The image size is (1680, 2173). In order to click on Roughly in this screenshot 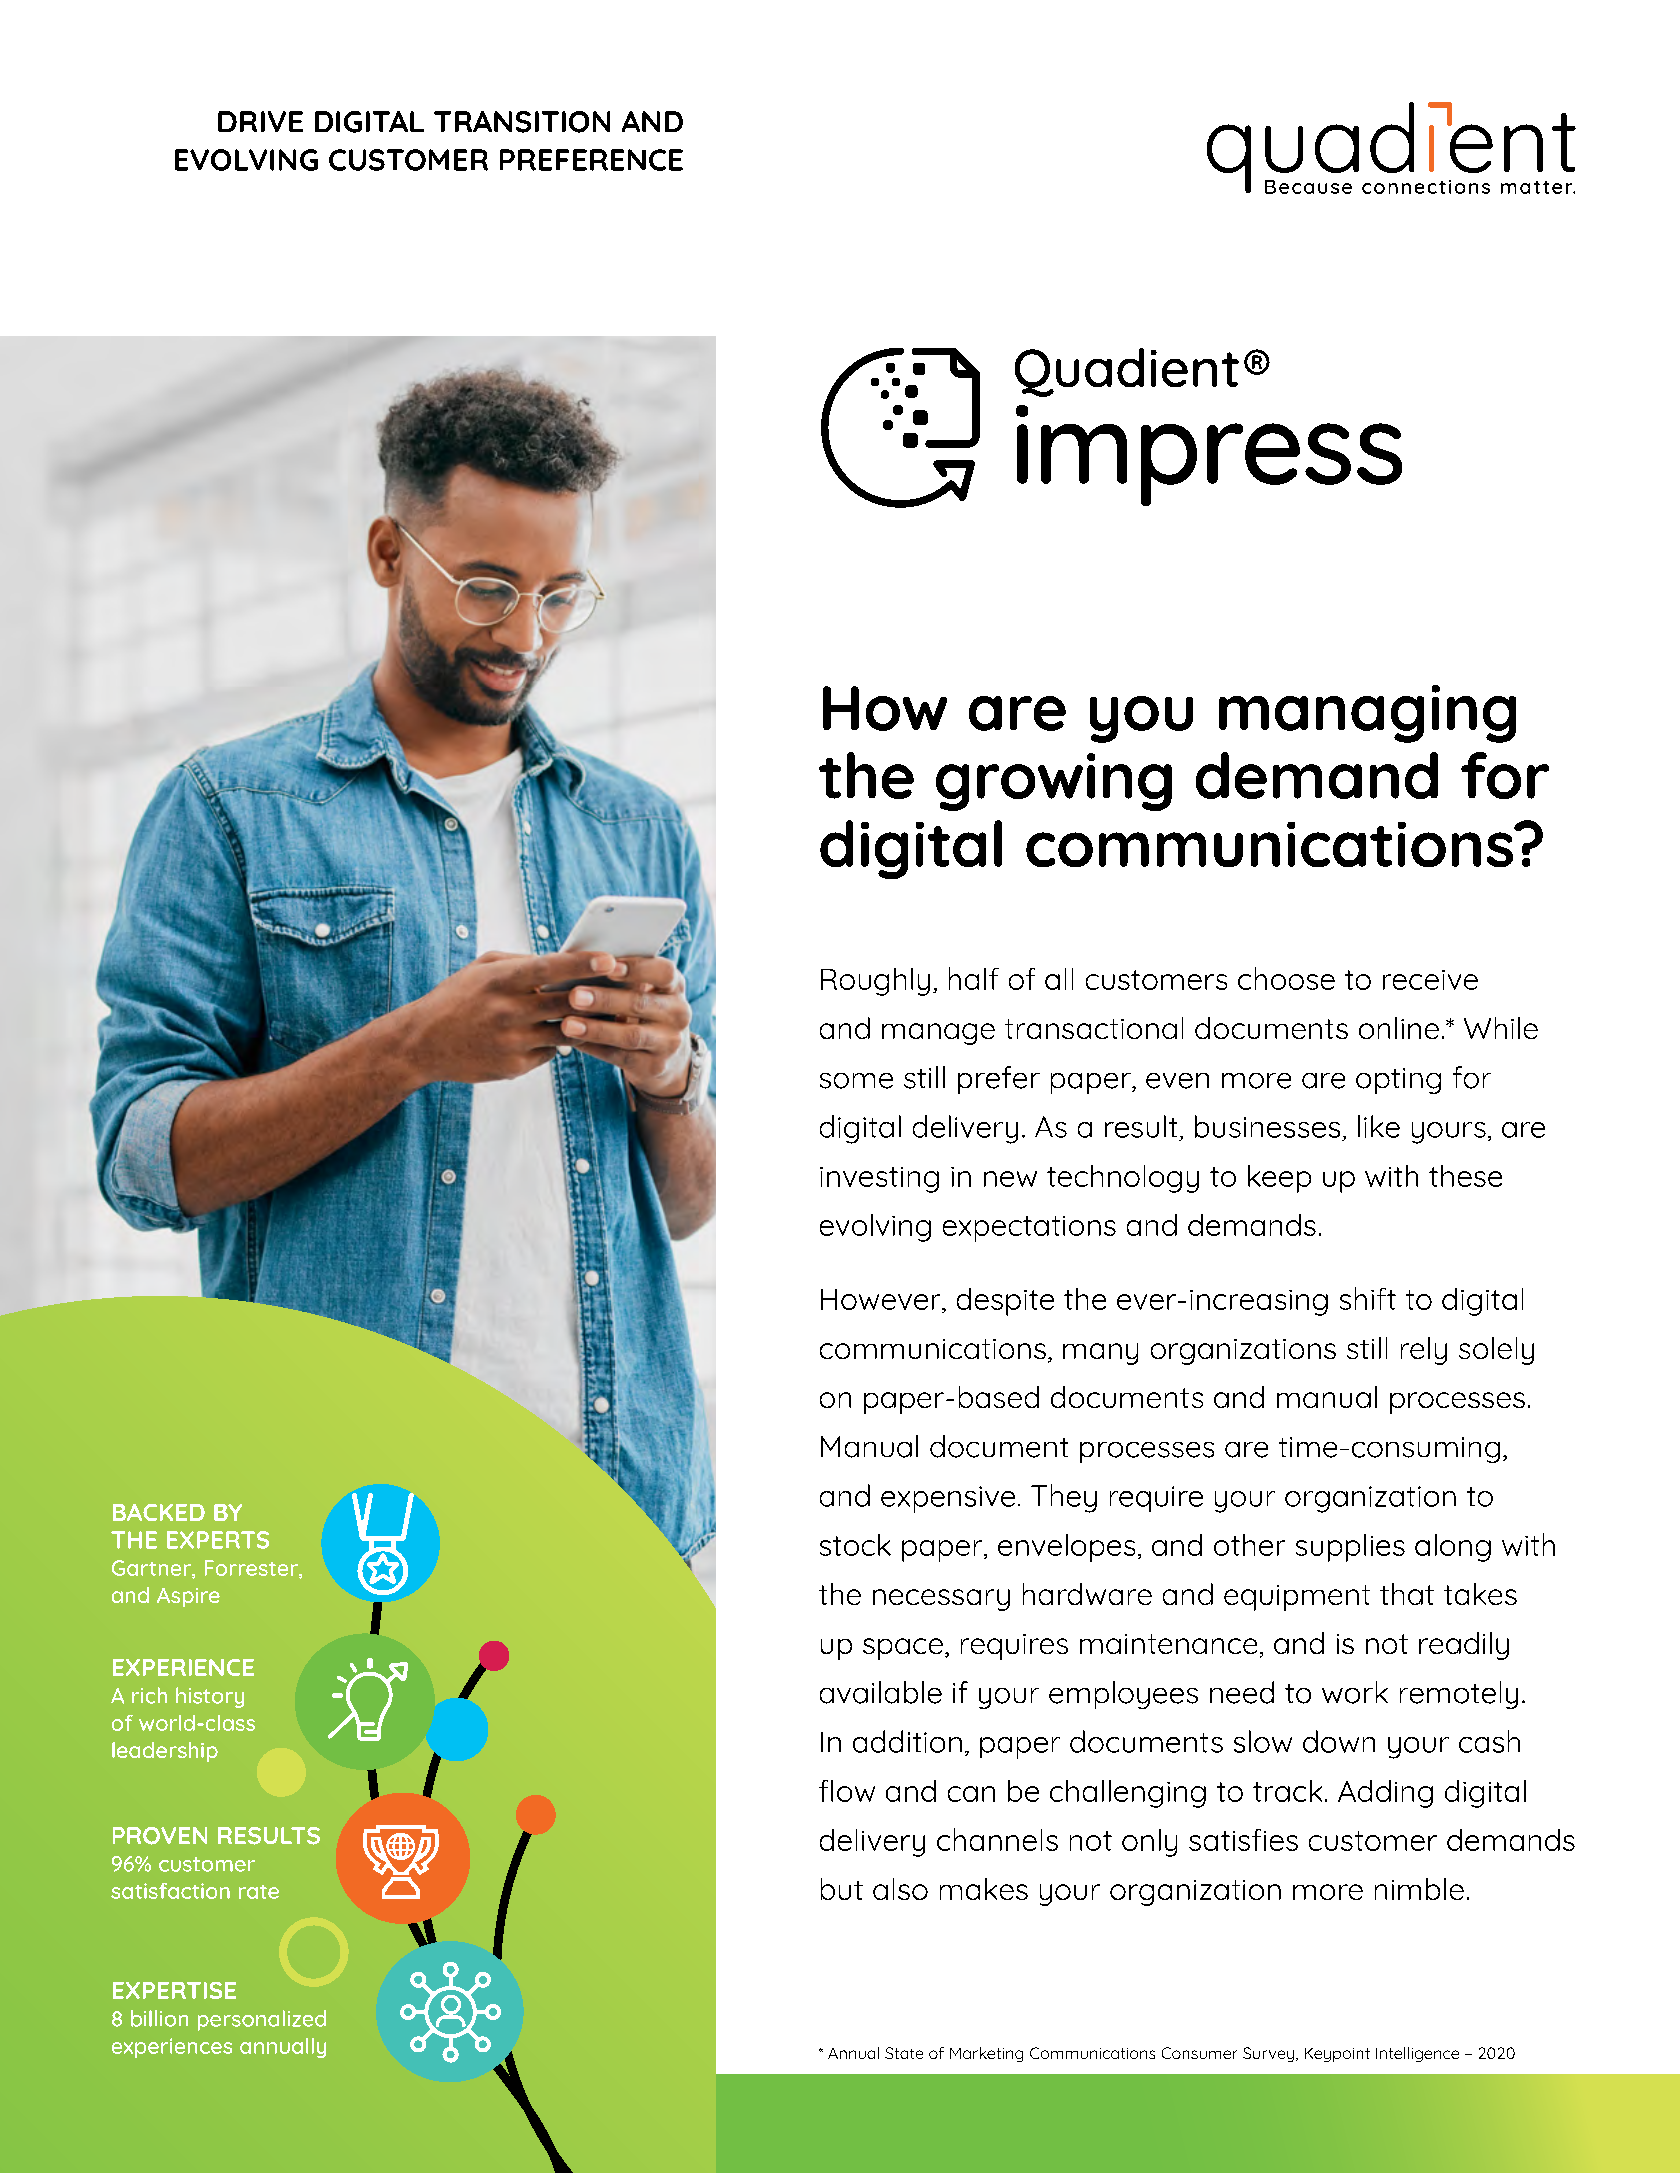, I will do `click(875, 982)`.
